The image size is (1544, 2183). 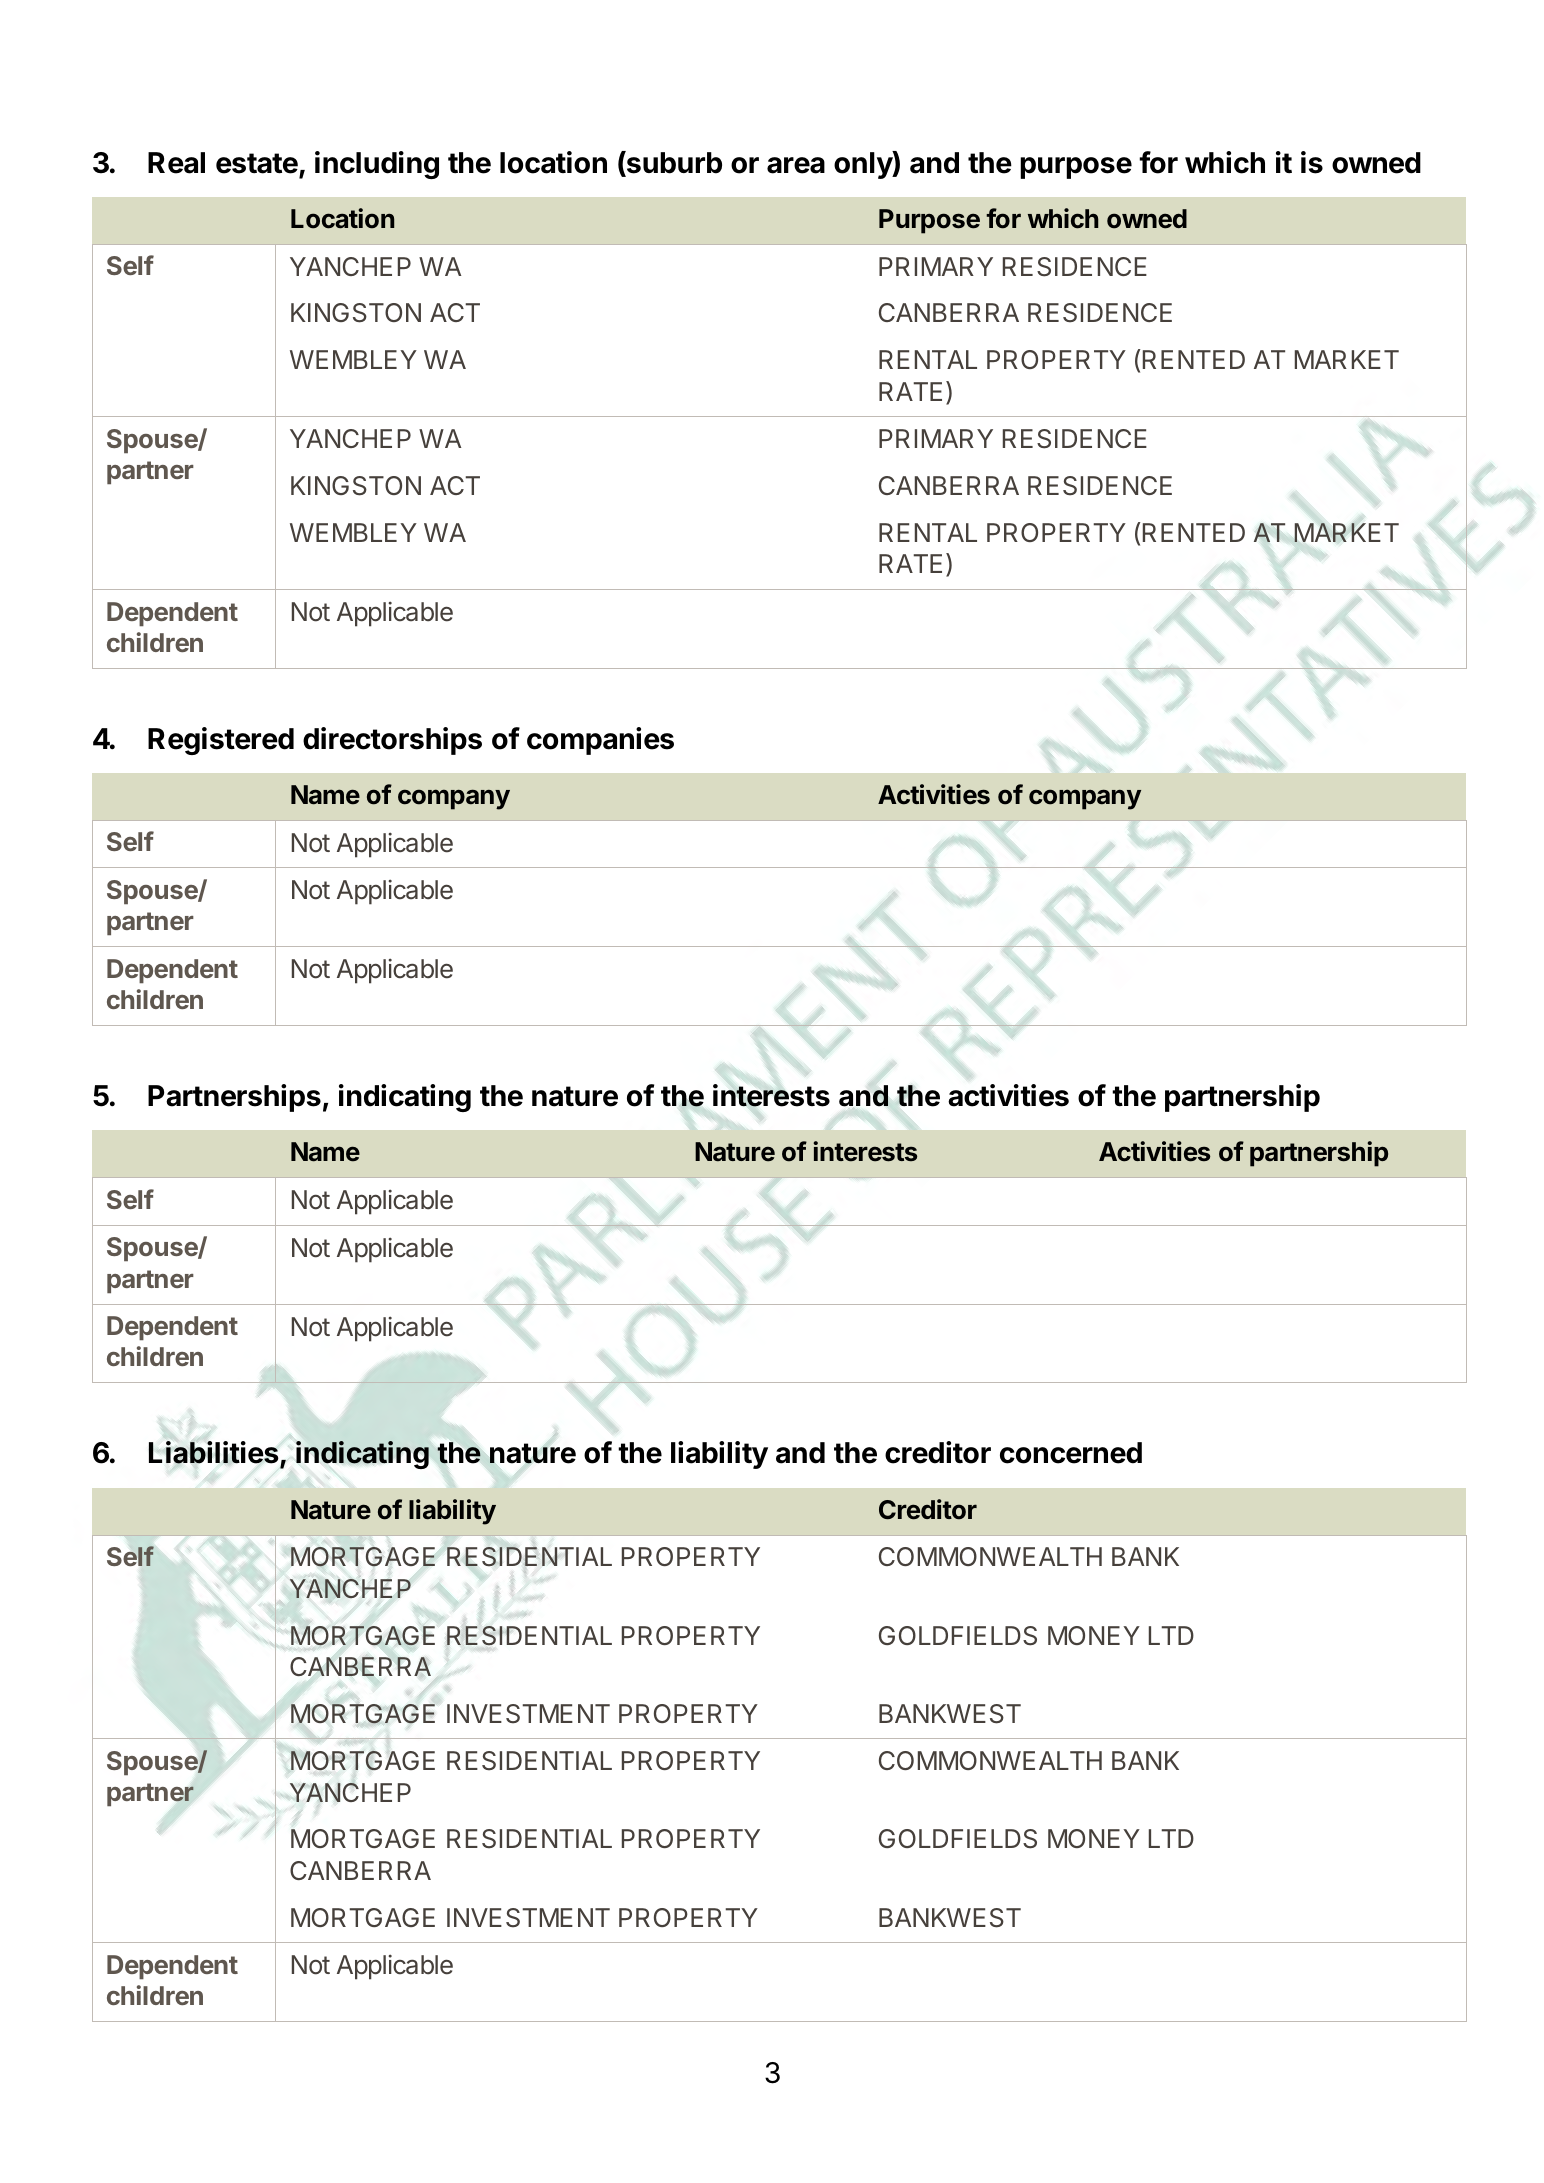 I want to click on Liabilities, so click(x=214, y=1454).
